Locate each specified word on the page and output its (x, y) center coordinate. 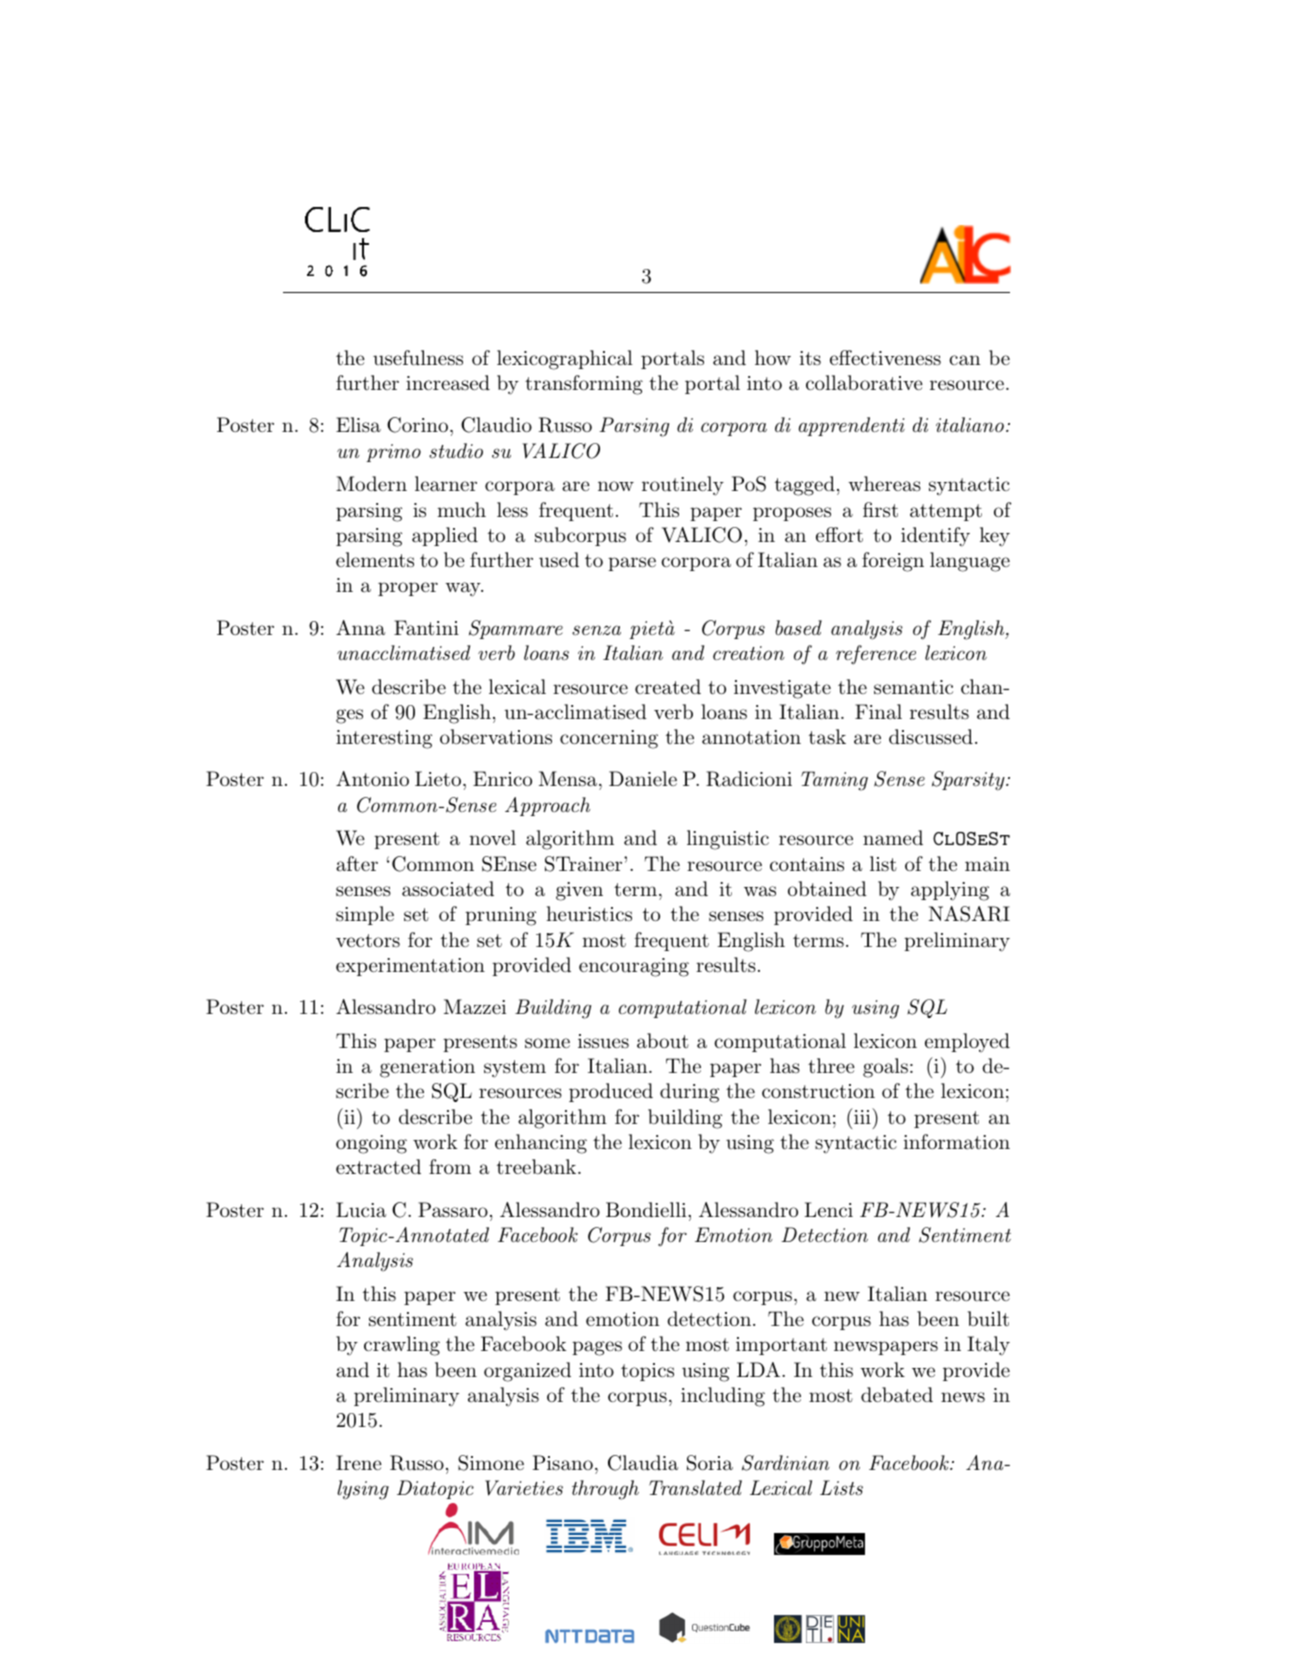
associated (448, 889)
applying (950, 891)
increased (448, 383)
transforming (584, 385)
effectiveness (885, 358)
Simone (491, 1463)
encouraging (634, 967)
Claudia (643, 1463)
